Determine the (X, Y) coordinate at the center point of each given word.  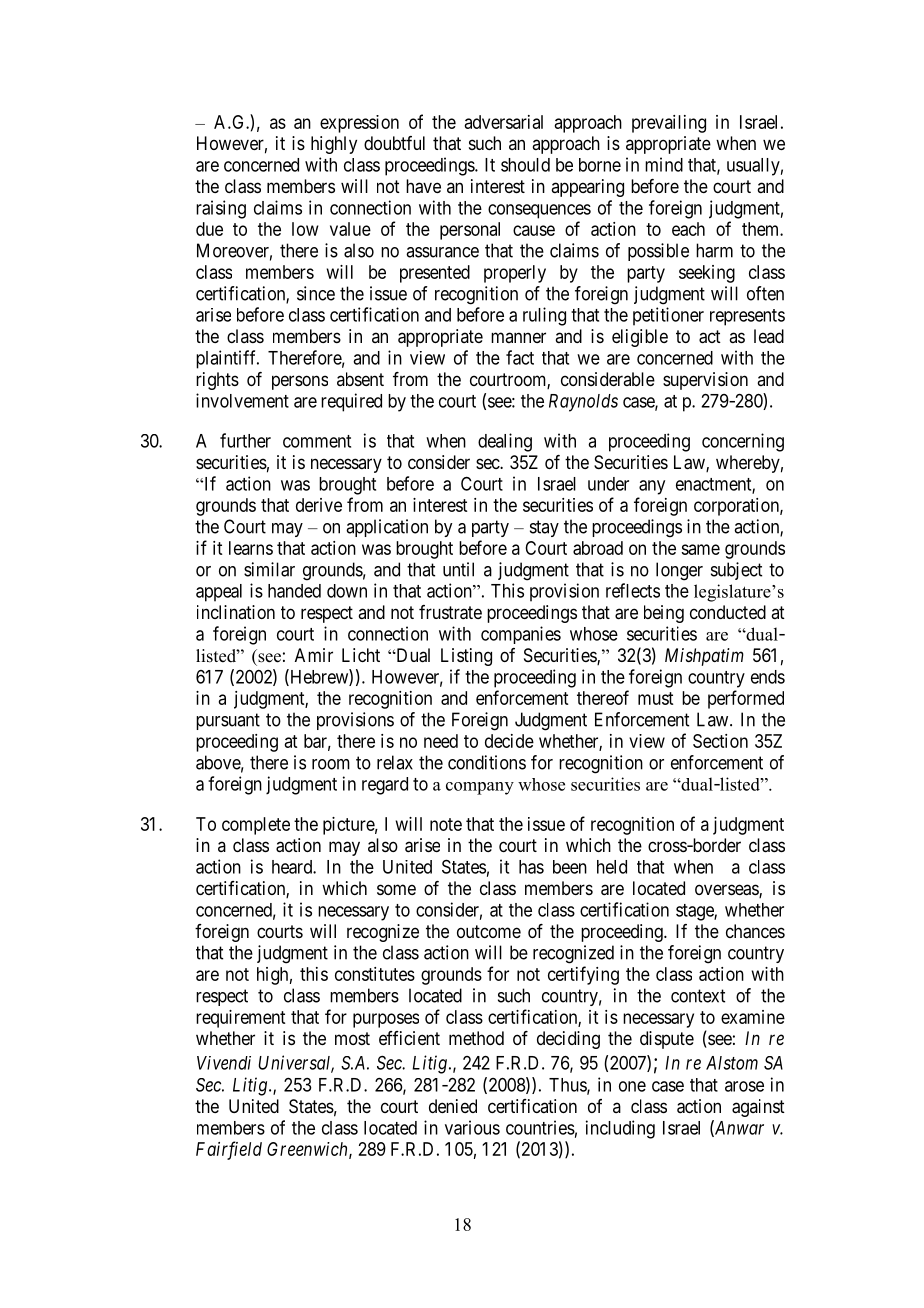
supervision (705, 381)
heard (293, 867)
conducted (728, 612)
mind (664, 164)
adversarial (504, 122)
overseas (727, 891)
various (472, 1127)
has (531, 867)
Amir (314, 655)
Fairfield (229, 1150)
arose (744, 1086)
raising (221, 209)
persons (300, 382)
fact (520, 357)
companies (521, 635)
